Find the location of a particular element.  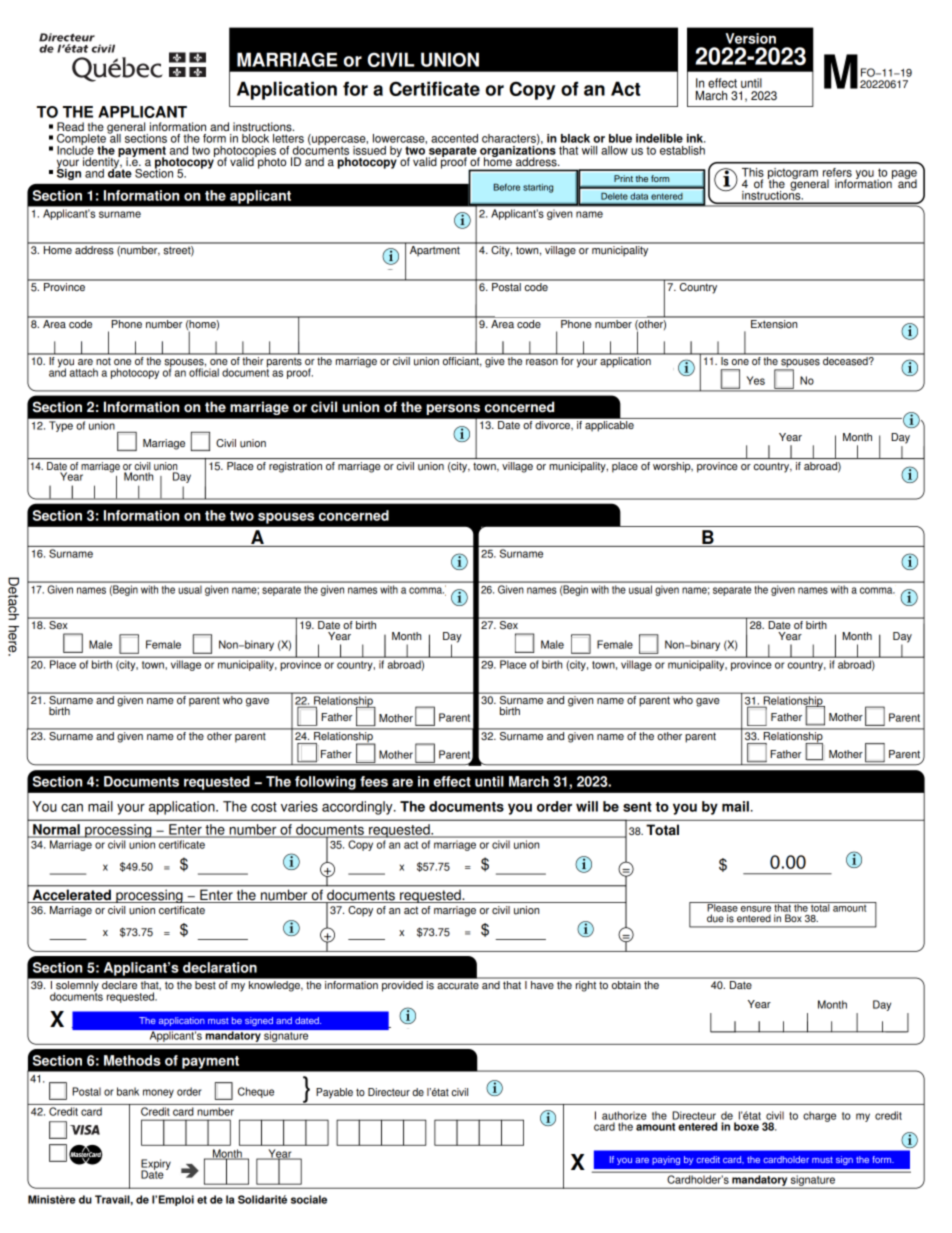

authorize is located at coordinates (624, 1115).
